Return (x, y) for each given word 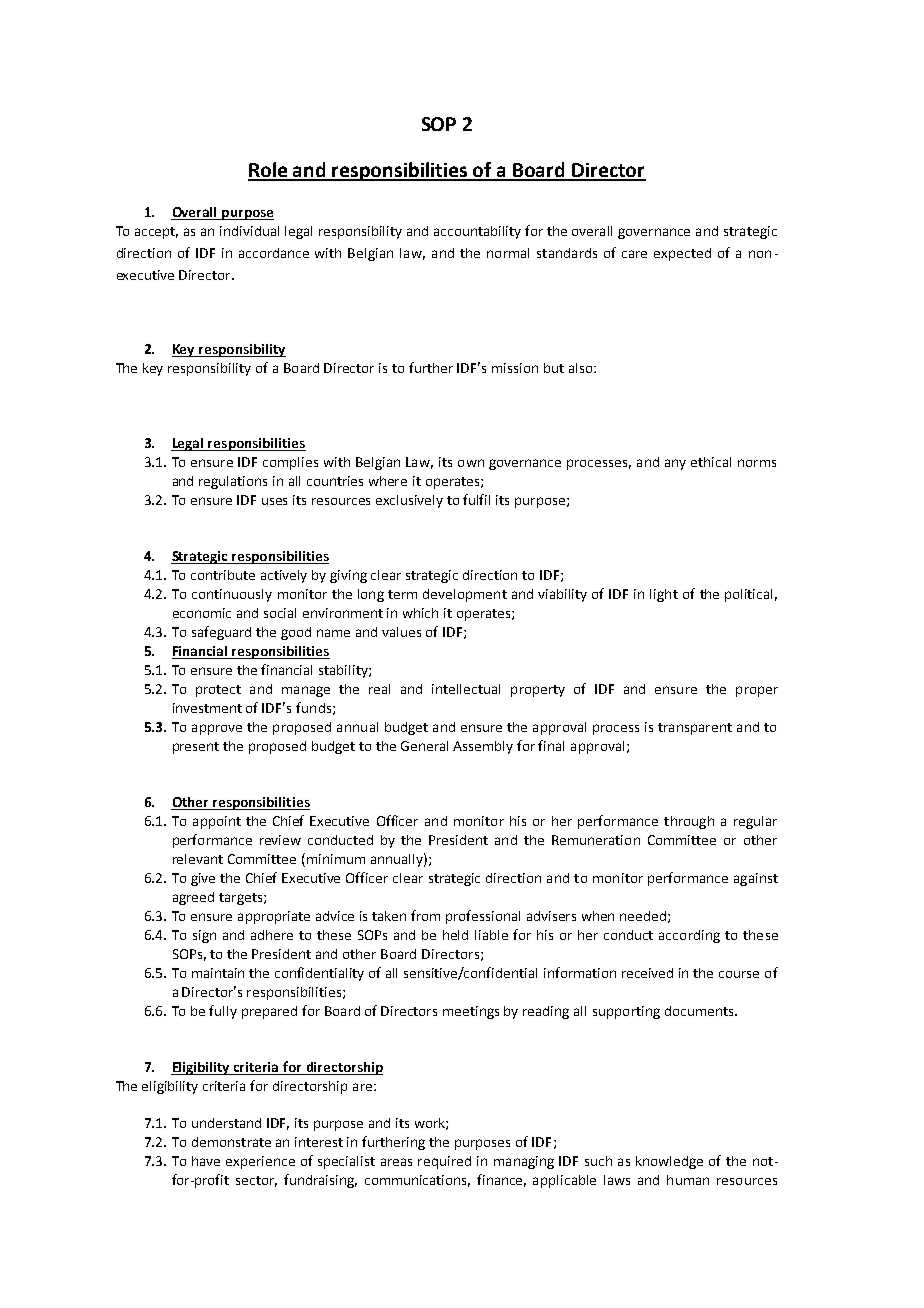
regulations (233, 482)
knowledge (669, 1162)
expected (682, 254)
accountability (477, 232)
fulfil (476, 499)
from (425, 915)
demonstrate (231, 1142)
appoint (217, 822)
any (675, 464)
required (444, 1162)
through (689, 822)
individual (249, 231)
